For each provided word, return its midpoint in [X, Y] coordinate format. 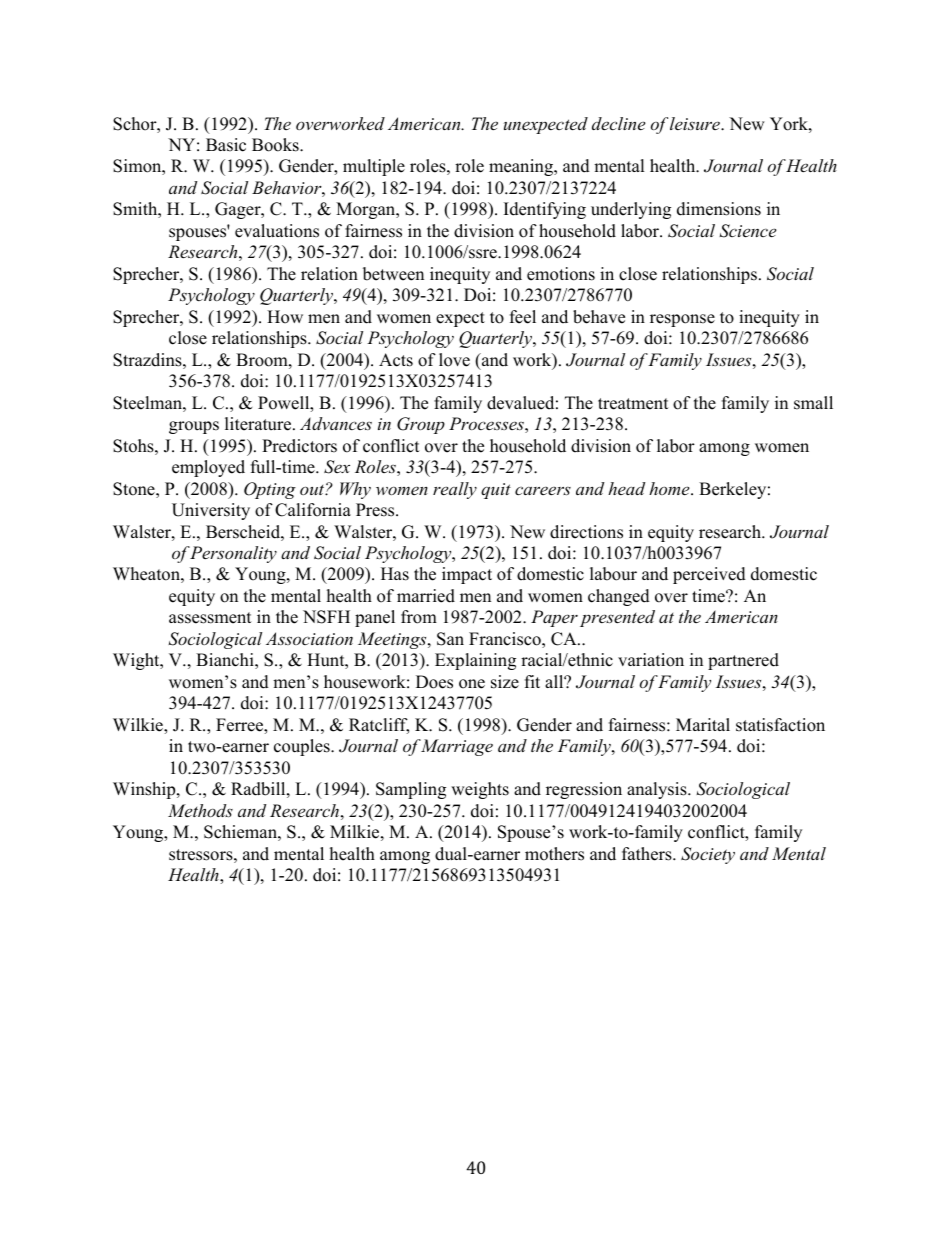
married [426, 596]
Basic [226, 145]
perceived [709, 575]
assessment [210, 618]
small [813, 403]
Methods [200, 810]
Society [708, 855]
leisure [696, 123]
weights [480, 790]
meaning [522, 167]
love [454, 360]
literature [259, 424]
